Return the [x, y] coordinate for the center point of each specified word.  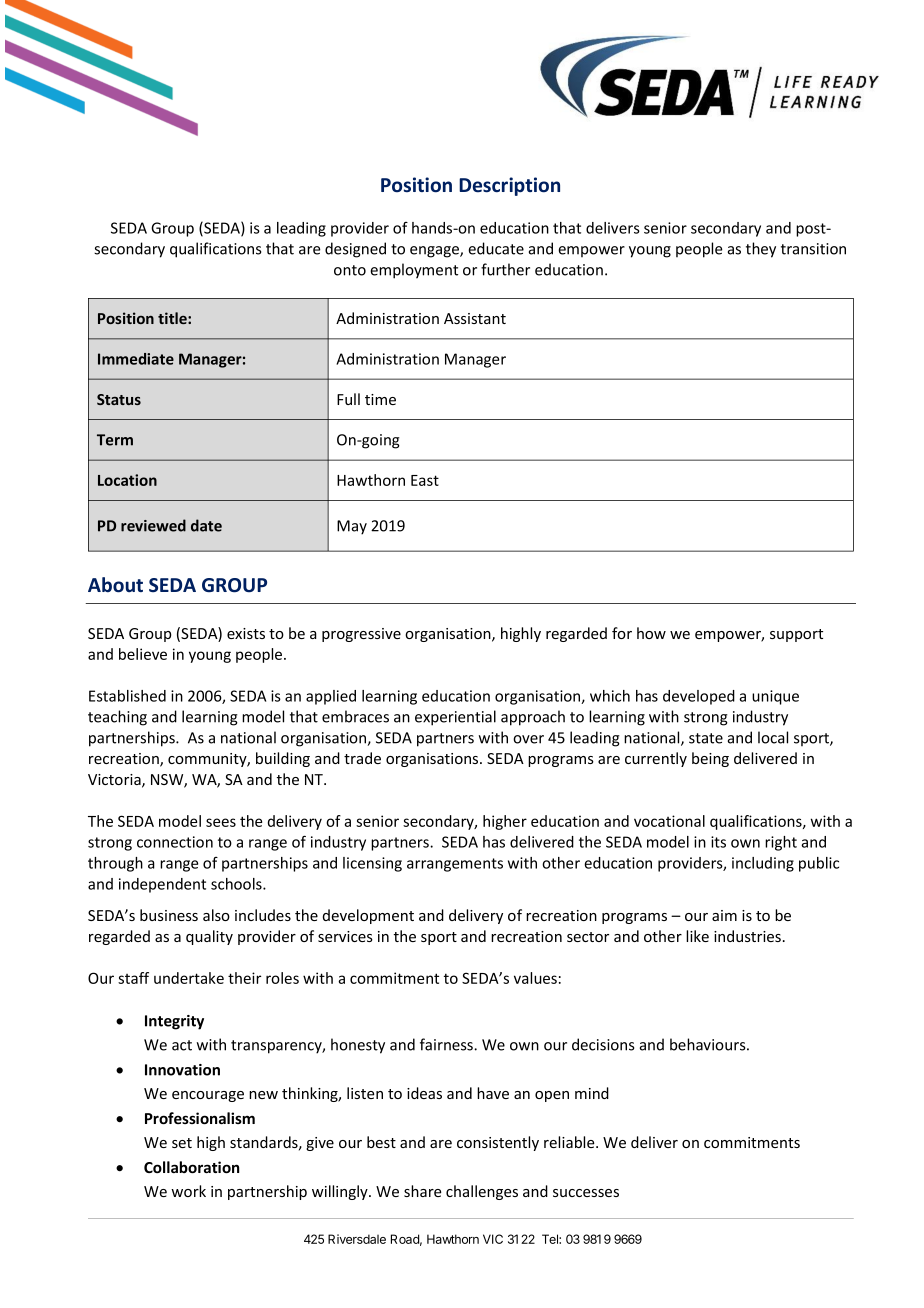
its [718, 842]
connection [175, 842]
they [761, 250]
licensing [372, 864]
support [796, 635]
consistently [498, 1143]
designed [355, 250]
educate [496, 248]
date [206, 525]
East [425, 480]
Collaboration [191, 1167]
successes [586, 1193]
